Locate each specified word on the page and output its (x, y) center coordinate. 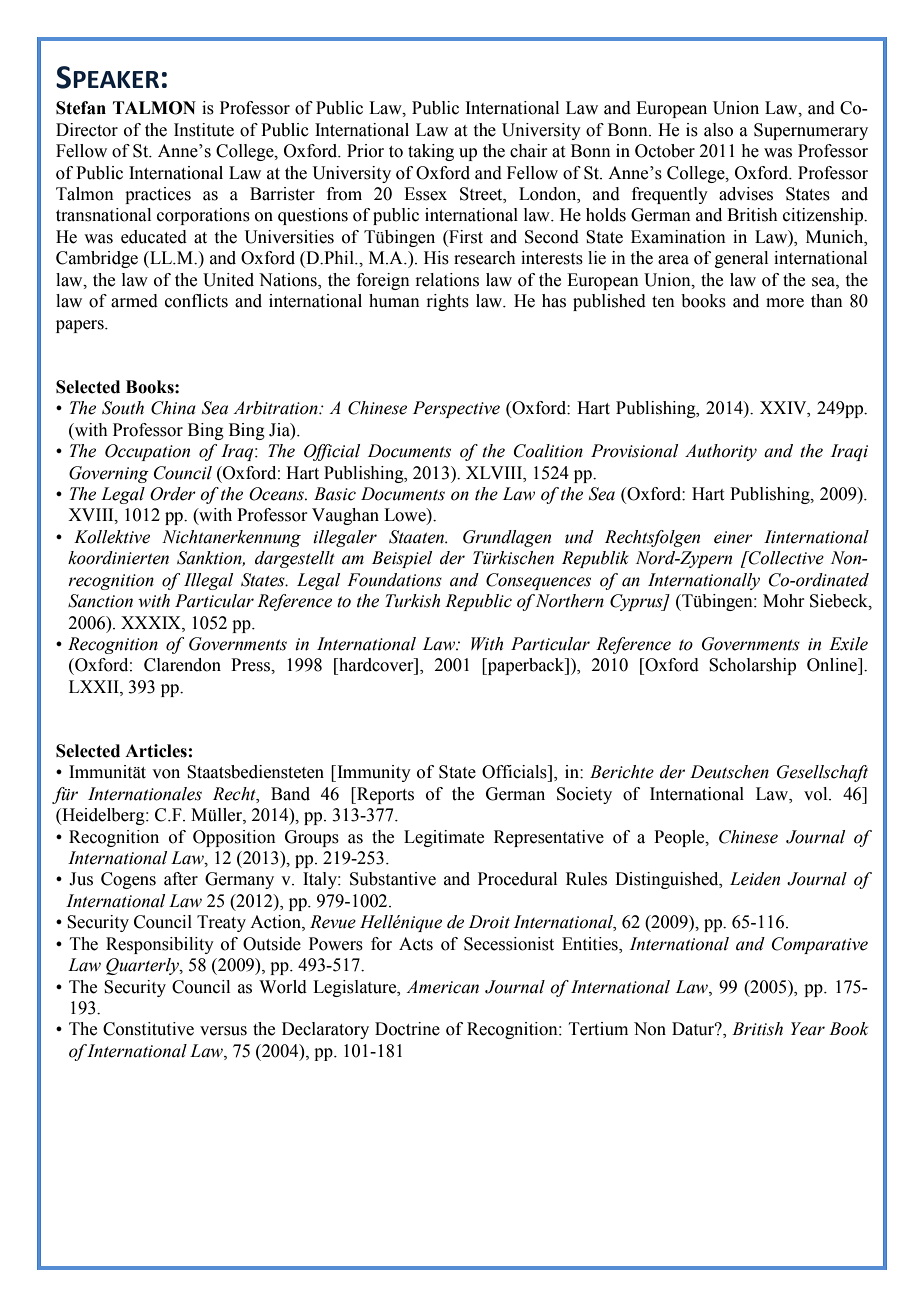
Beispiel (402, 559)
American (442, 987)
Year (808, 1029)
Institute (204, 130)
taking (431, 152)
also (718, 130)
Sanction (100, 601)
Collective (785, 558)
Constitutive (148, 1029)
